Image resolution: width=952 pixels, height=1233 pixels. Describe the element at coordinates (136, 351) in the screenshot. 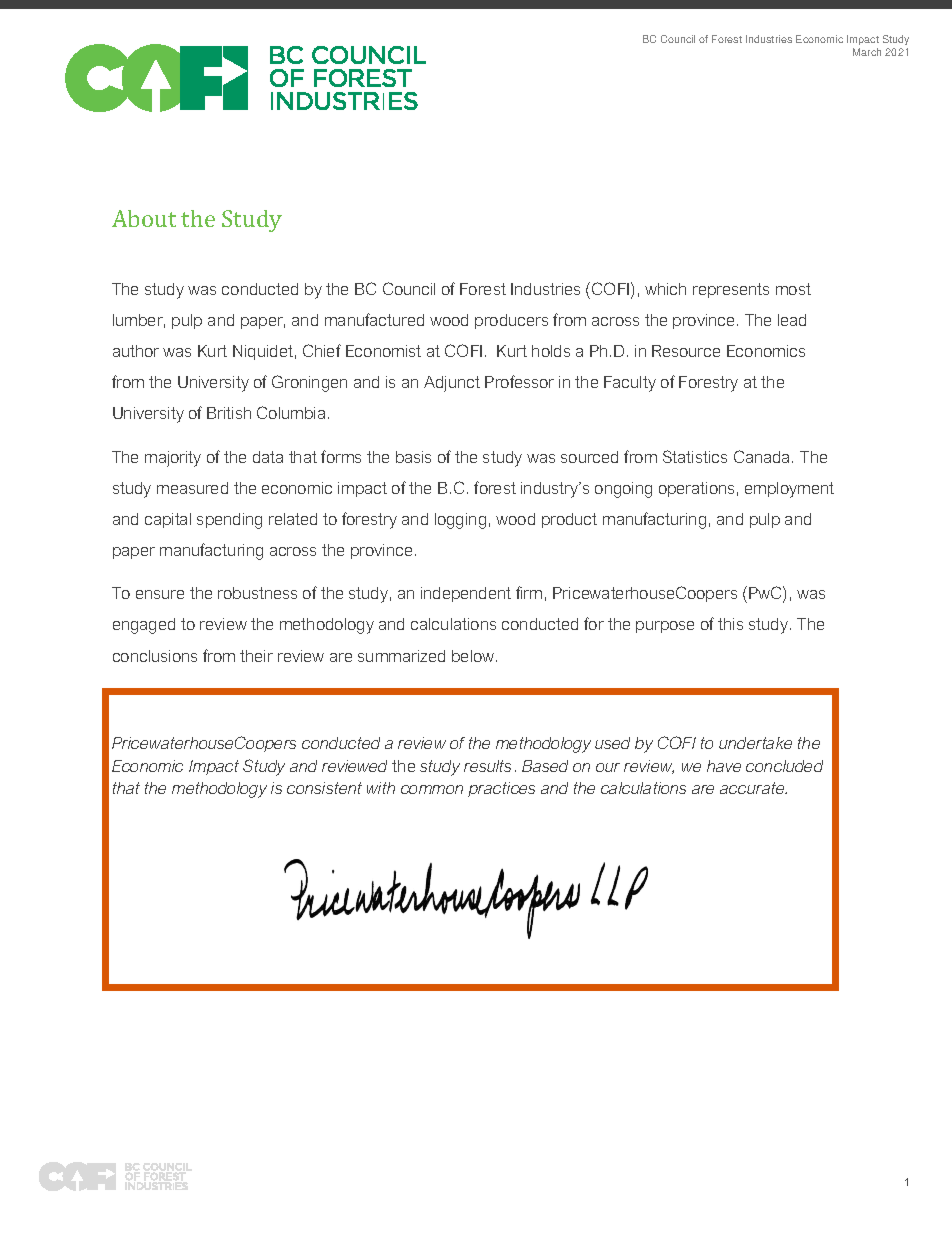

I see `author` at that location.
